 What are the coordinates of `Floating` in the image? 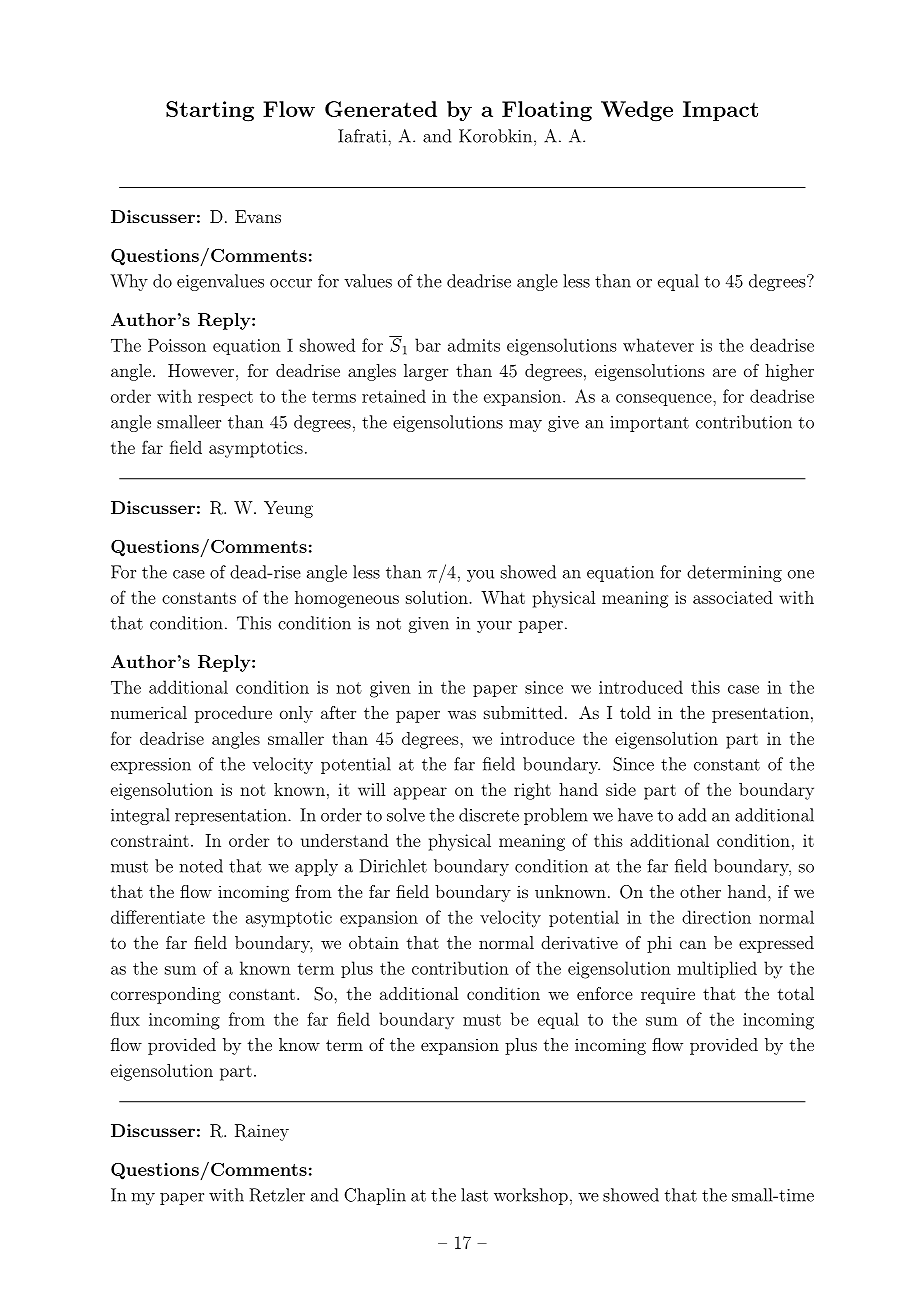 It's located at (547, 111).
